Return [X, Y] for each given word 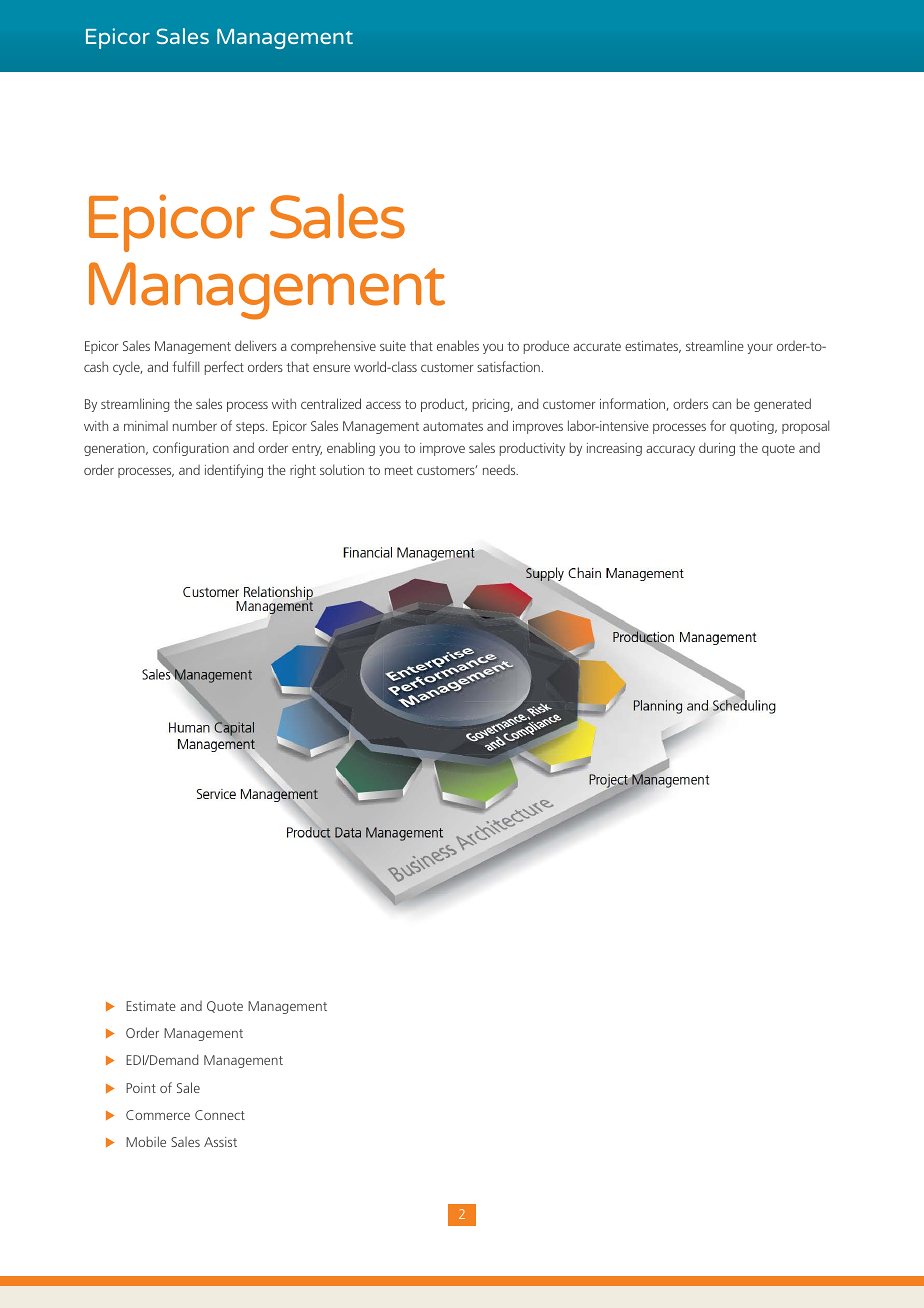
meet [399, 470]
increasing [614, 449]
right [303, 471]
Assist [220, 1142]
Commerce [158, 1115]
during [717, 449]
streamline [715, 345]
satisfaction [508, 366]
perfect [224, 368]
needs [500, 470]
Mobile [146, 1141]
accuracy [670, 450]
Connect [220, 1115]
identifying [234, 471]
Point [141, 1088]
